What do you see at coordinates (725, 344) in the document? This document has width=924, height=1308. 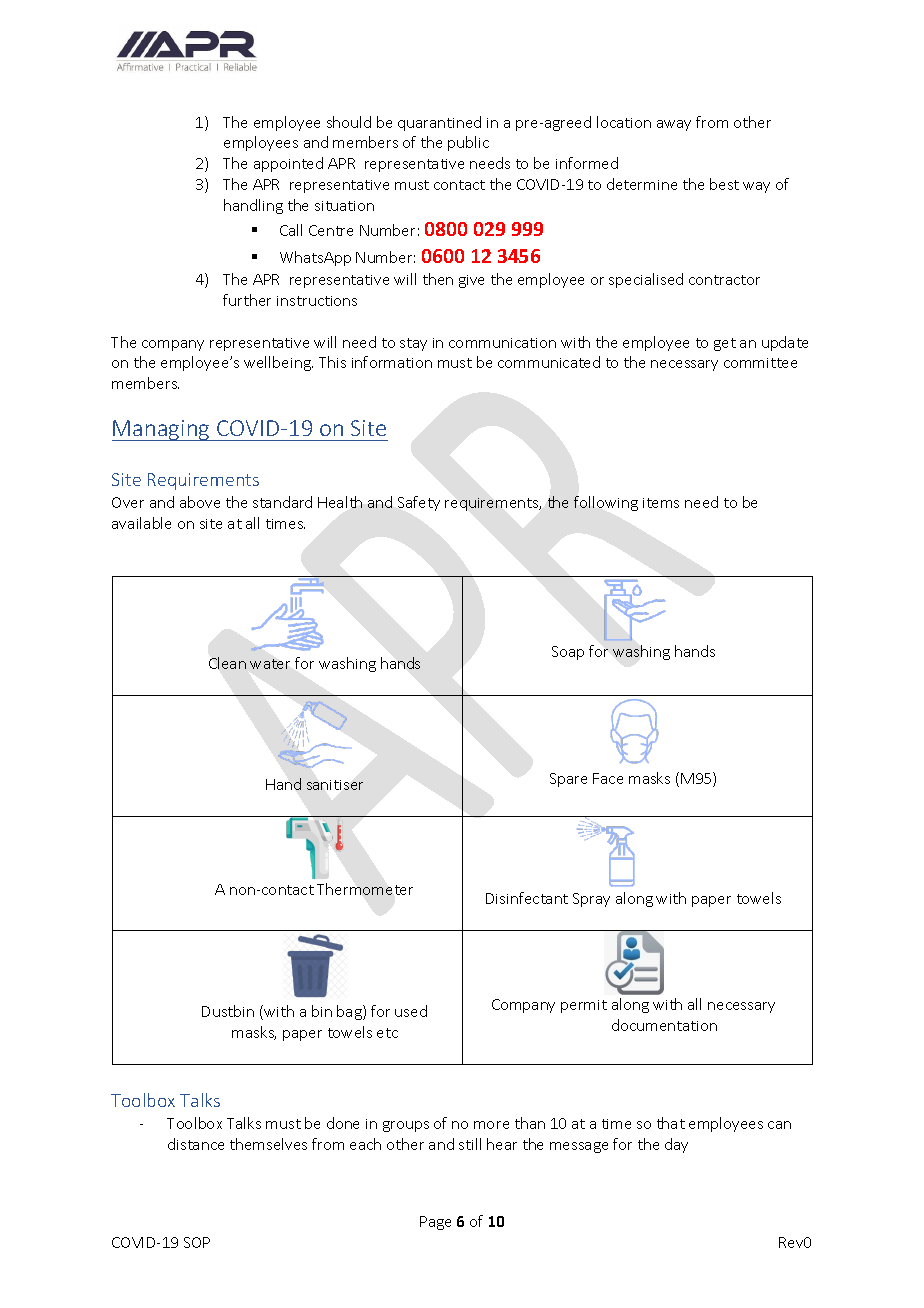 I see `get` at bounding box center [725, 344].
